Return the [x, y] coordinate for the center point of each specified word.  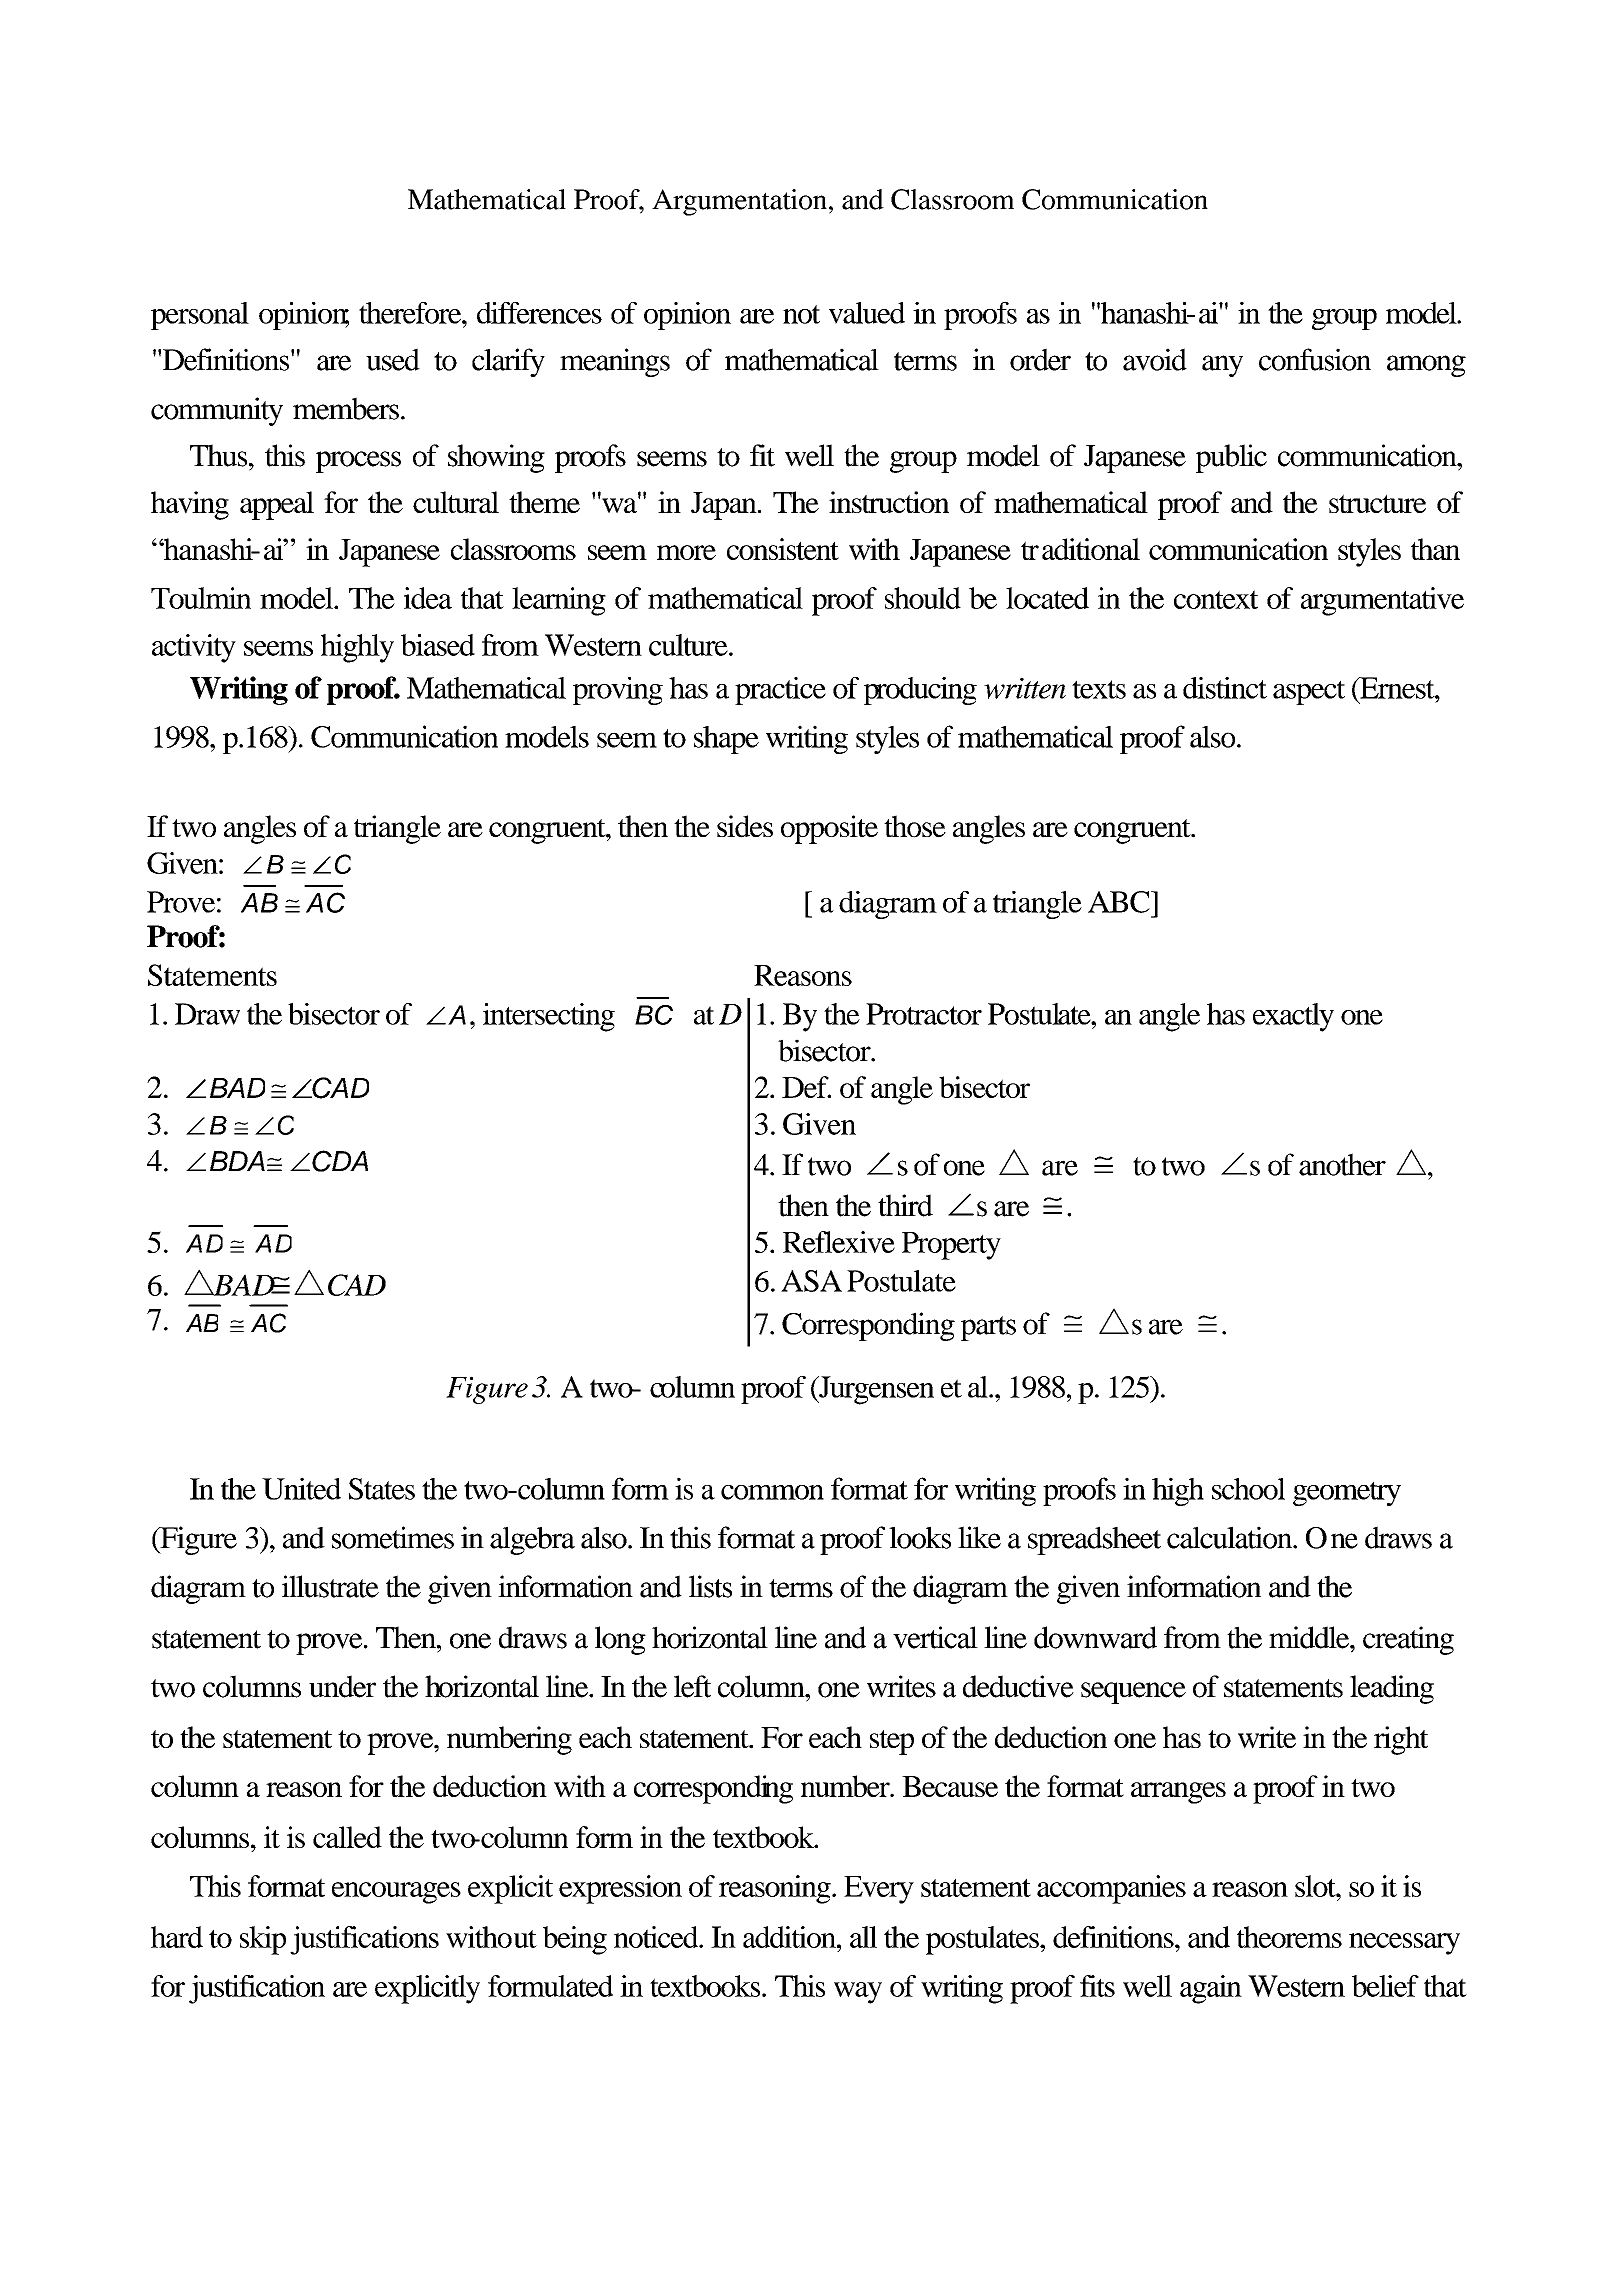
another [1342, 1164]
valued [867, 313]
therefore [411, 313]
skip [263, 1940]
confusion [1315, 359]
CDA [340, 1161]
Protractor [924, 1014]
